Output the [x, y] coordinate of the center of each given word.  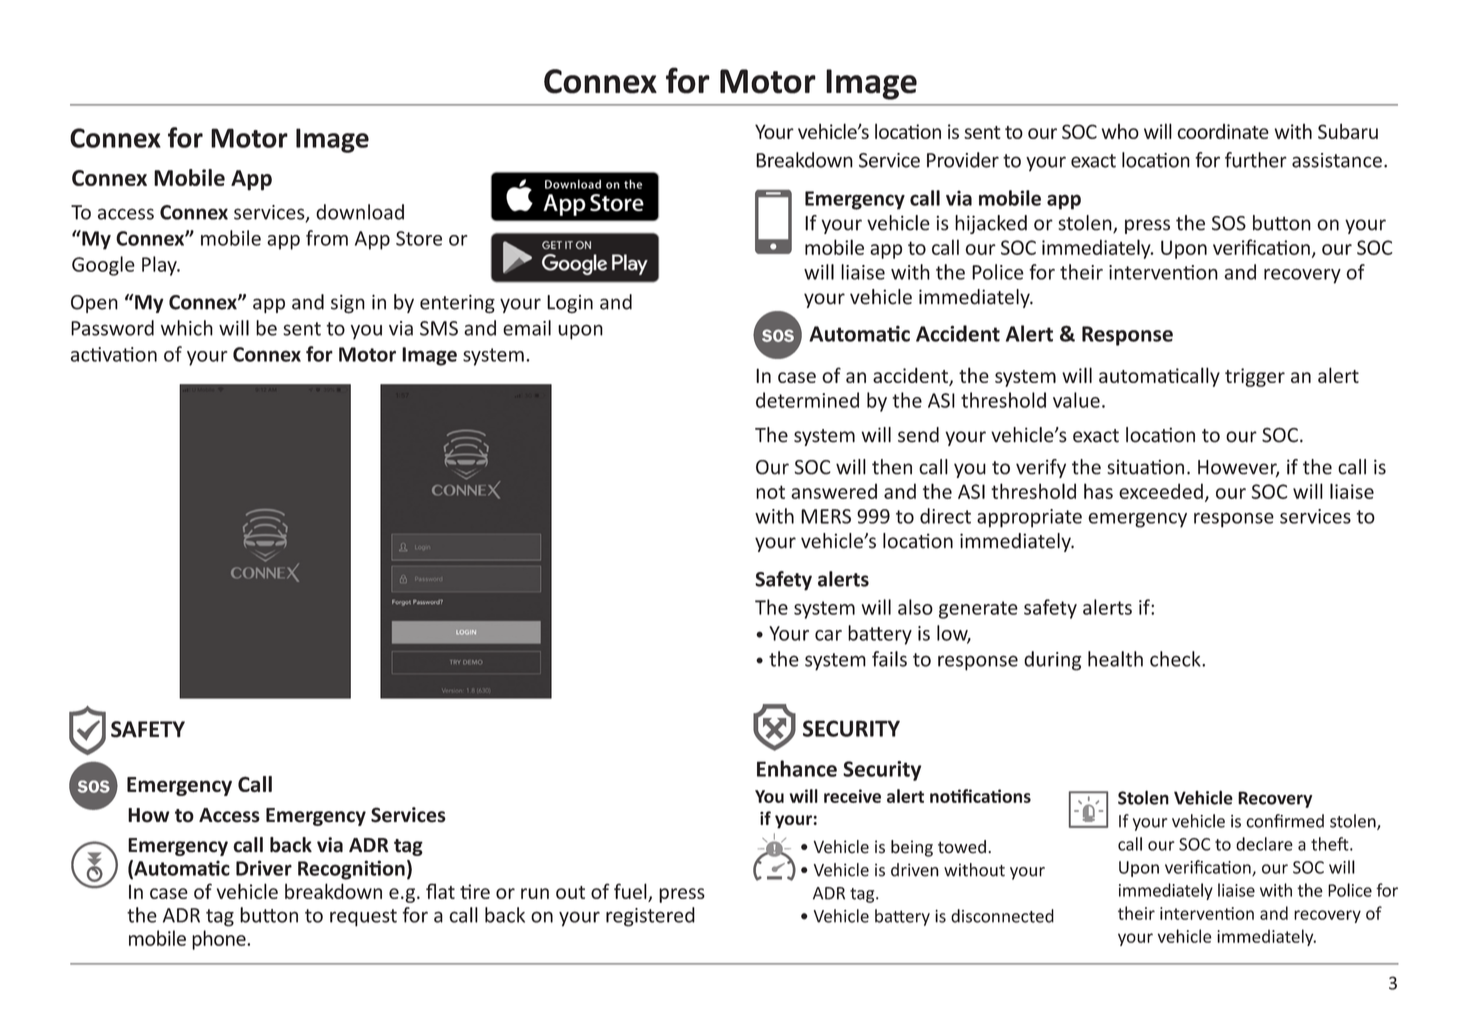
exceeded [1161, 491]
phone [220, 940]
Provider [963, 160]
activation [114, 354]
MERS [826, 516]
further [1256, 160]
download [360, 212]
